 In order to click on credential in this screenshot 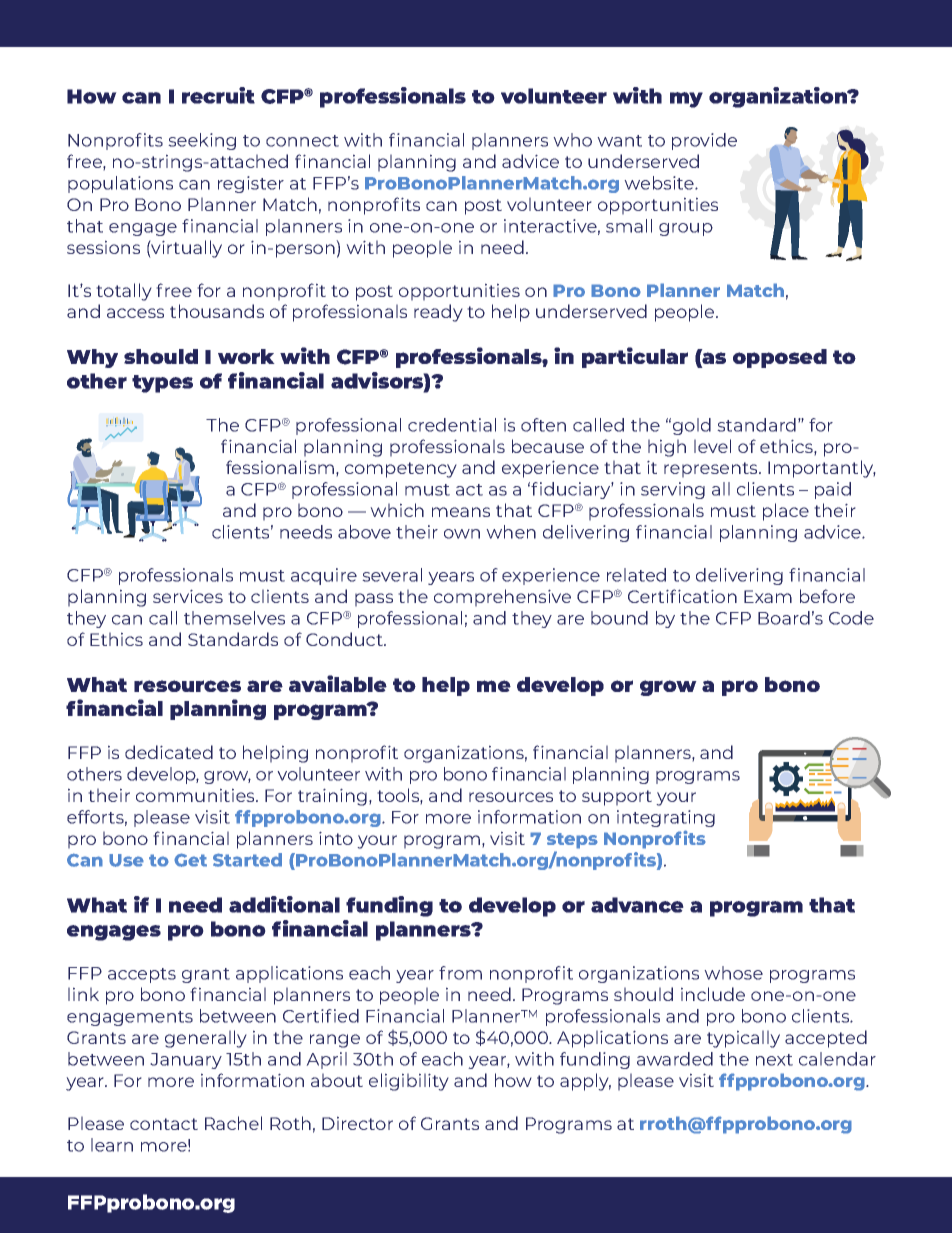, I will do `click(452, 425)`.
